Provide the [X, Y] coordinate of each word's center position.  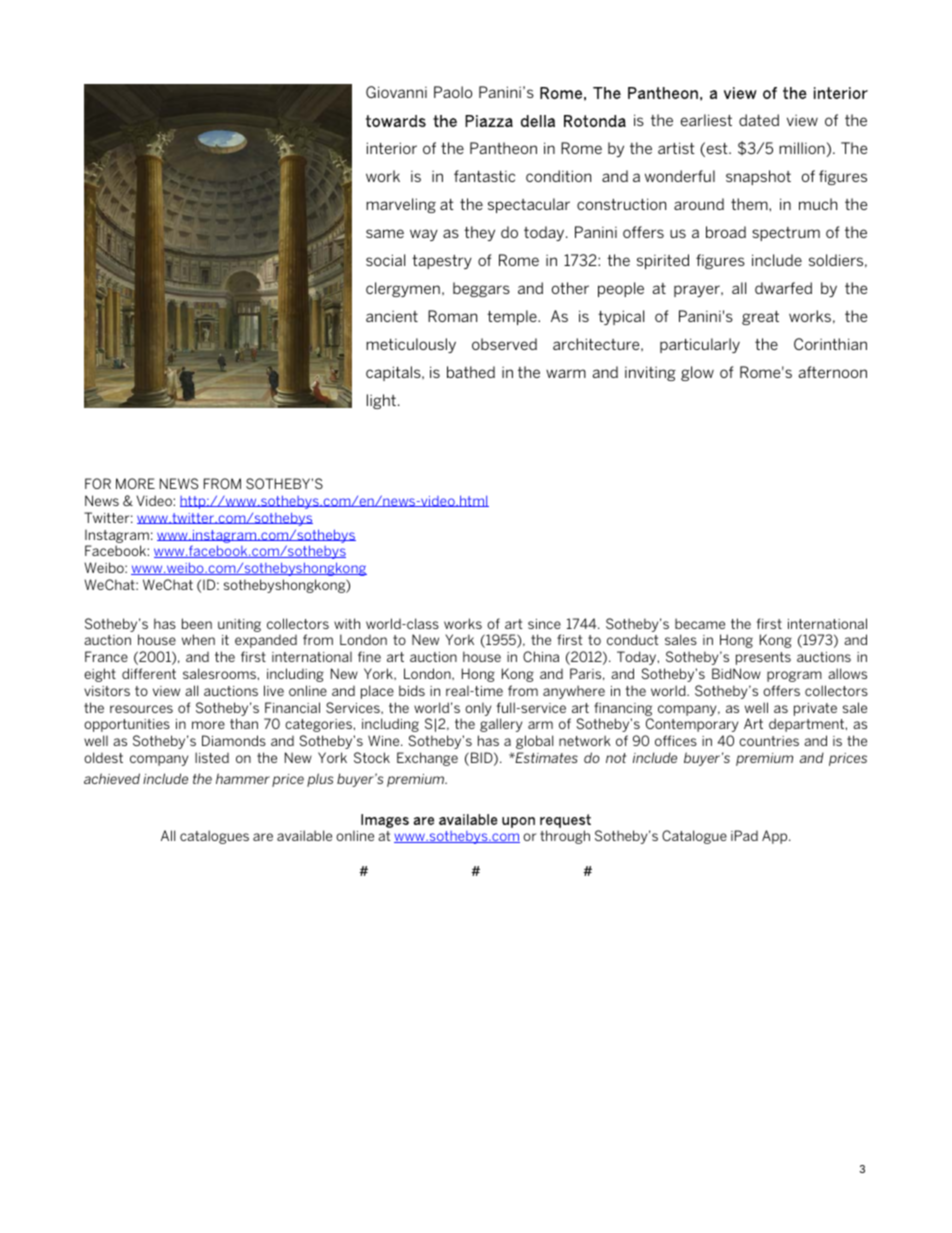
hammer [243, 778]
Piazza [489, 121]
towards [396, 121]
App [776, 837]
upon [518, 822]
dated [759, 120]
